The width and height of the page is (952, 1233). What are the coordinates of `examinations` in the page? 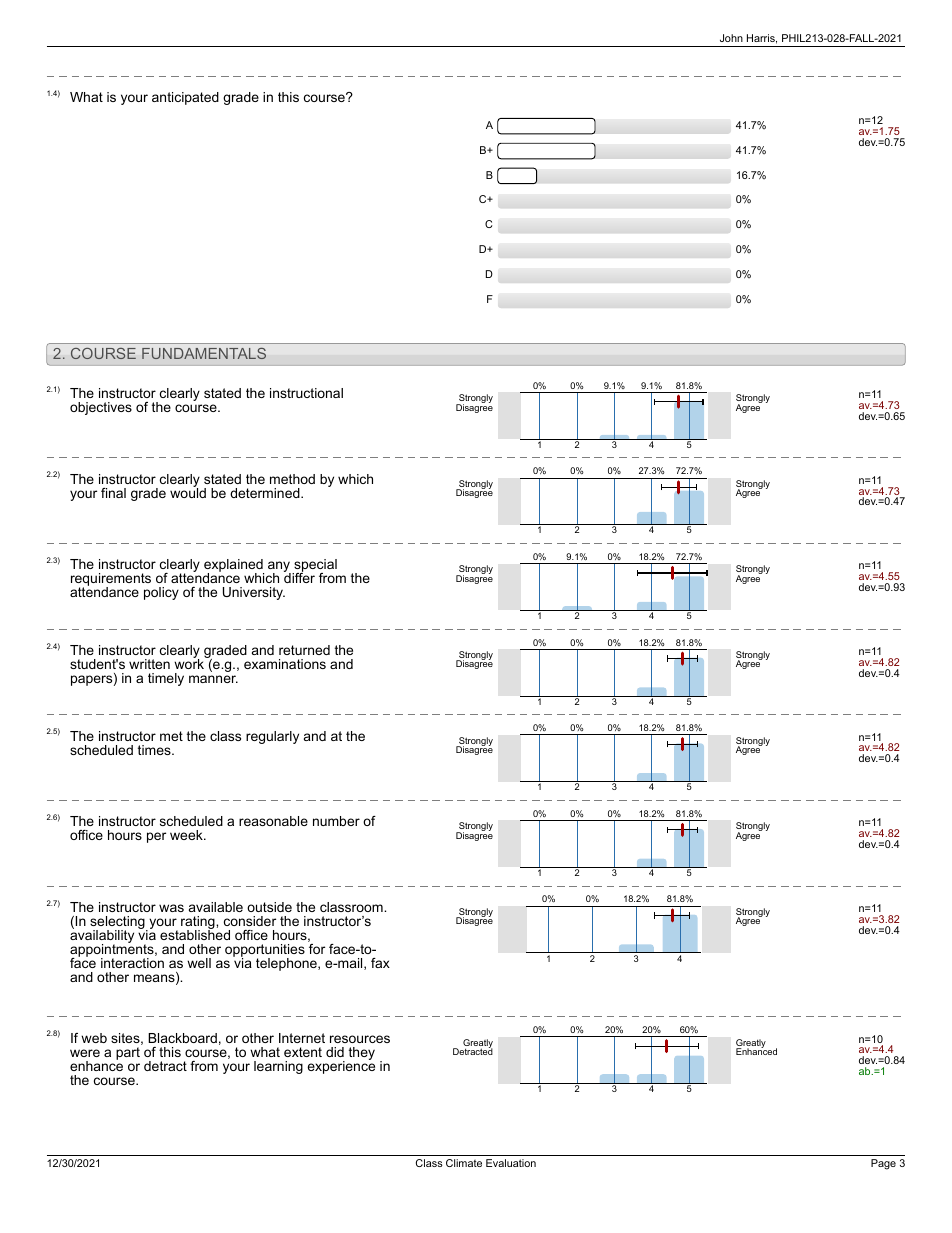 It's located at (285, 664).
